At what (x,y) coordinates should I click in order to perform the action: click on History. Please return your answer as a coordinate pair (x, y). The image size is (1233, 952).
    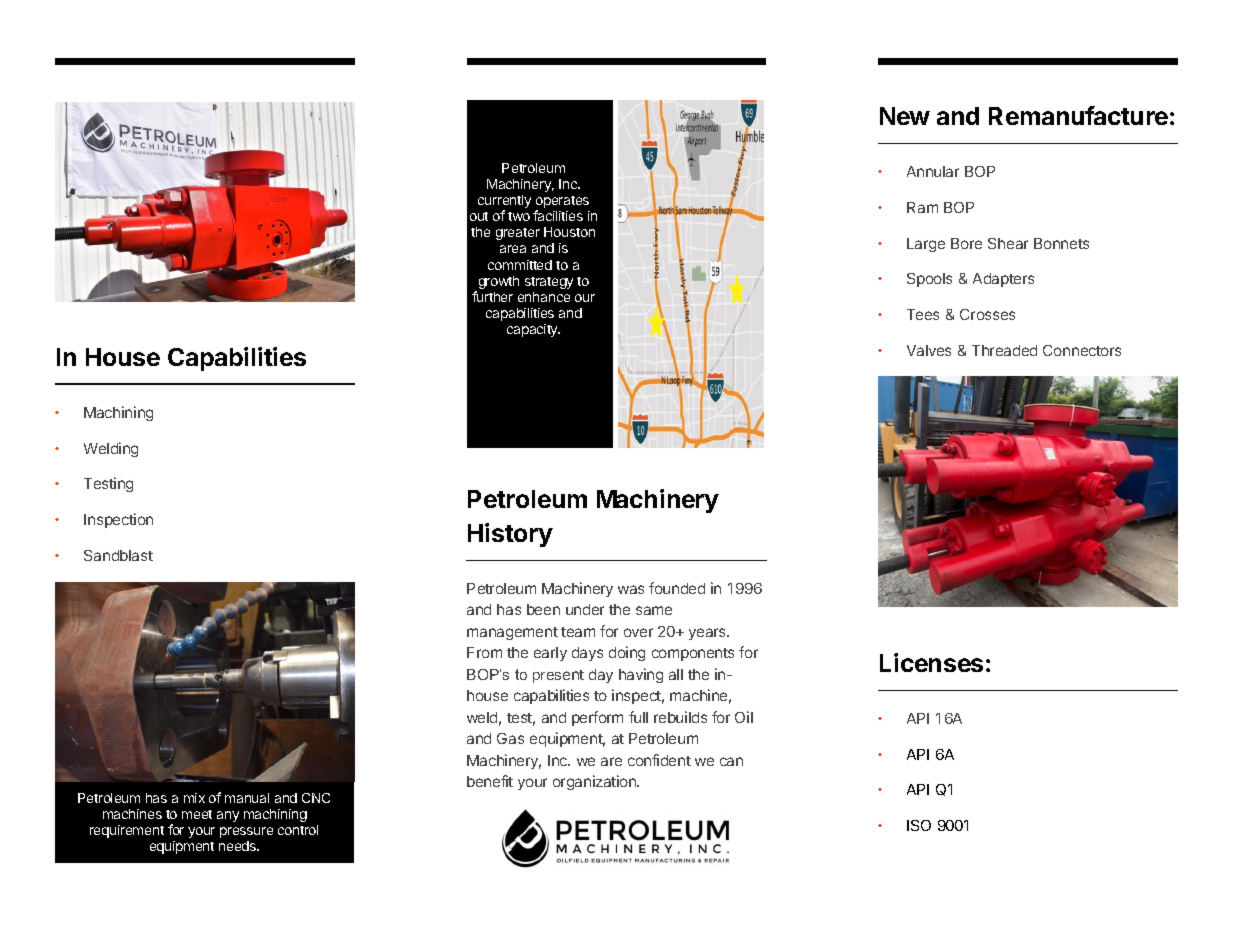
    Looking at the image, I should click on (510, 535).
